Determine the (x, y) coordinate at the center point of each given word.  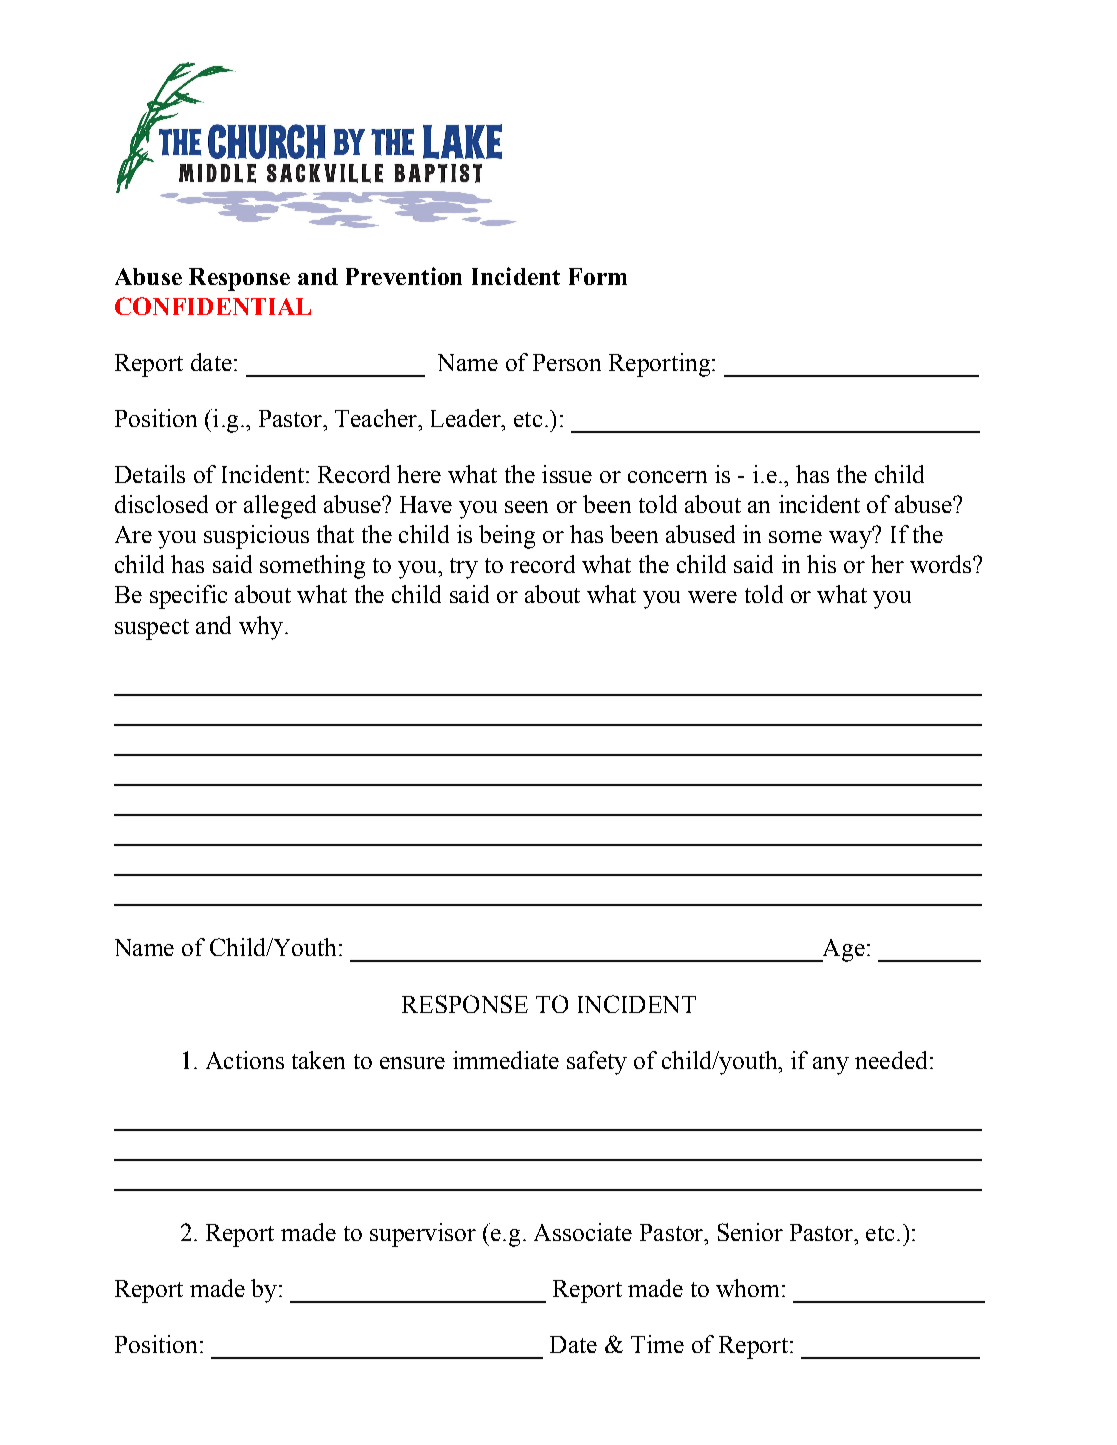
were (712, 597)
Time (657, 1344)
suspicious (256, 537)
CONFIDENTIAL (213, 306)
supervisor (423, 1235)
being (507, 537)
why (261, 628)
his (821, 564)
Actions (245, 1060)
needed (891, 1060)
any (831, 1066)
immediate (506, 1060)
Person (567, 362)
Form (598, 276)
